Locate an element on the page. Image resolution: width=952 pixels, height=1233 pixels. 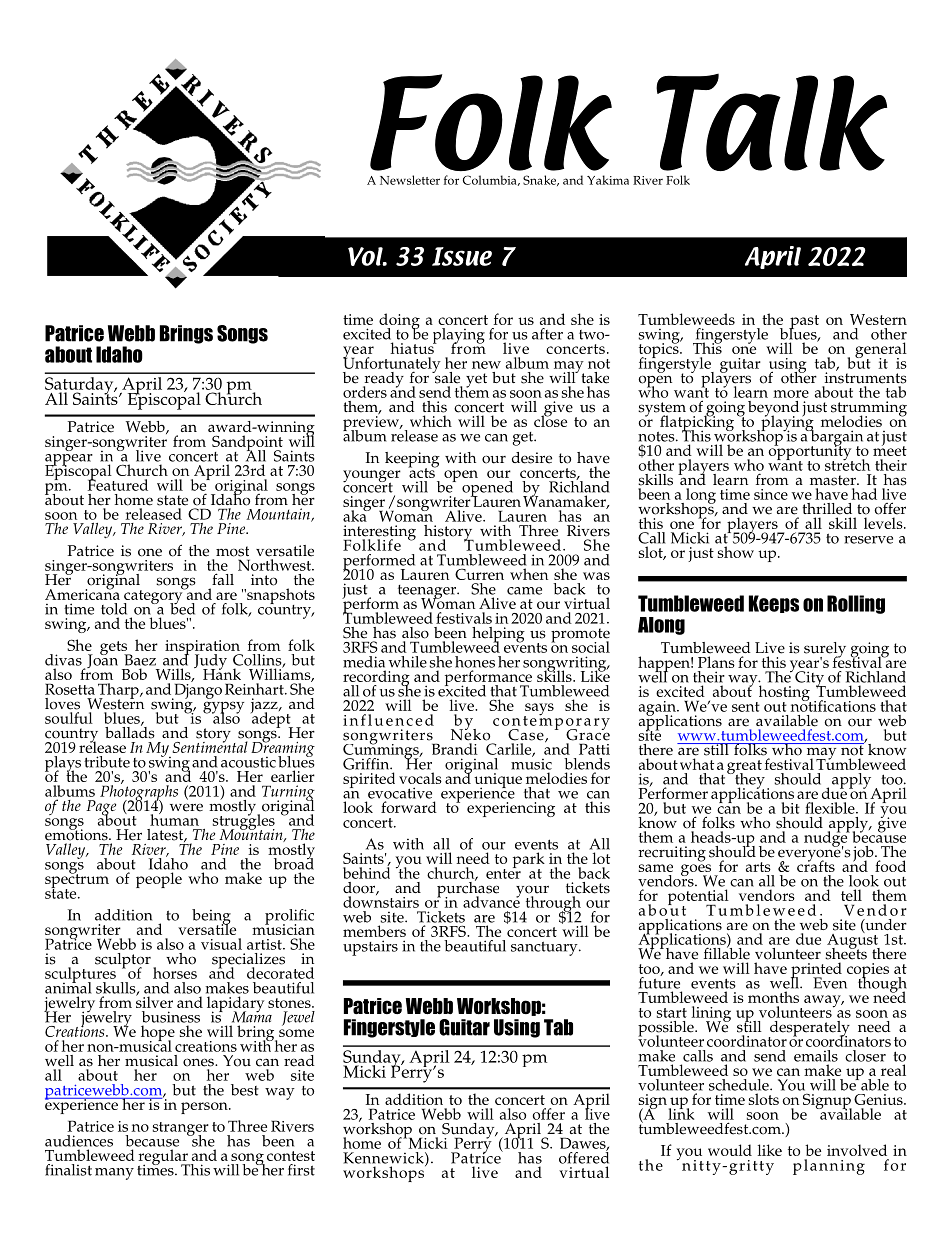
Newsletter is located at coordinates (410, 180).
